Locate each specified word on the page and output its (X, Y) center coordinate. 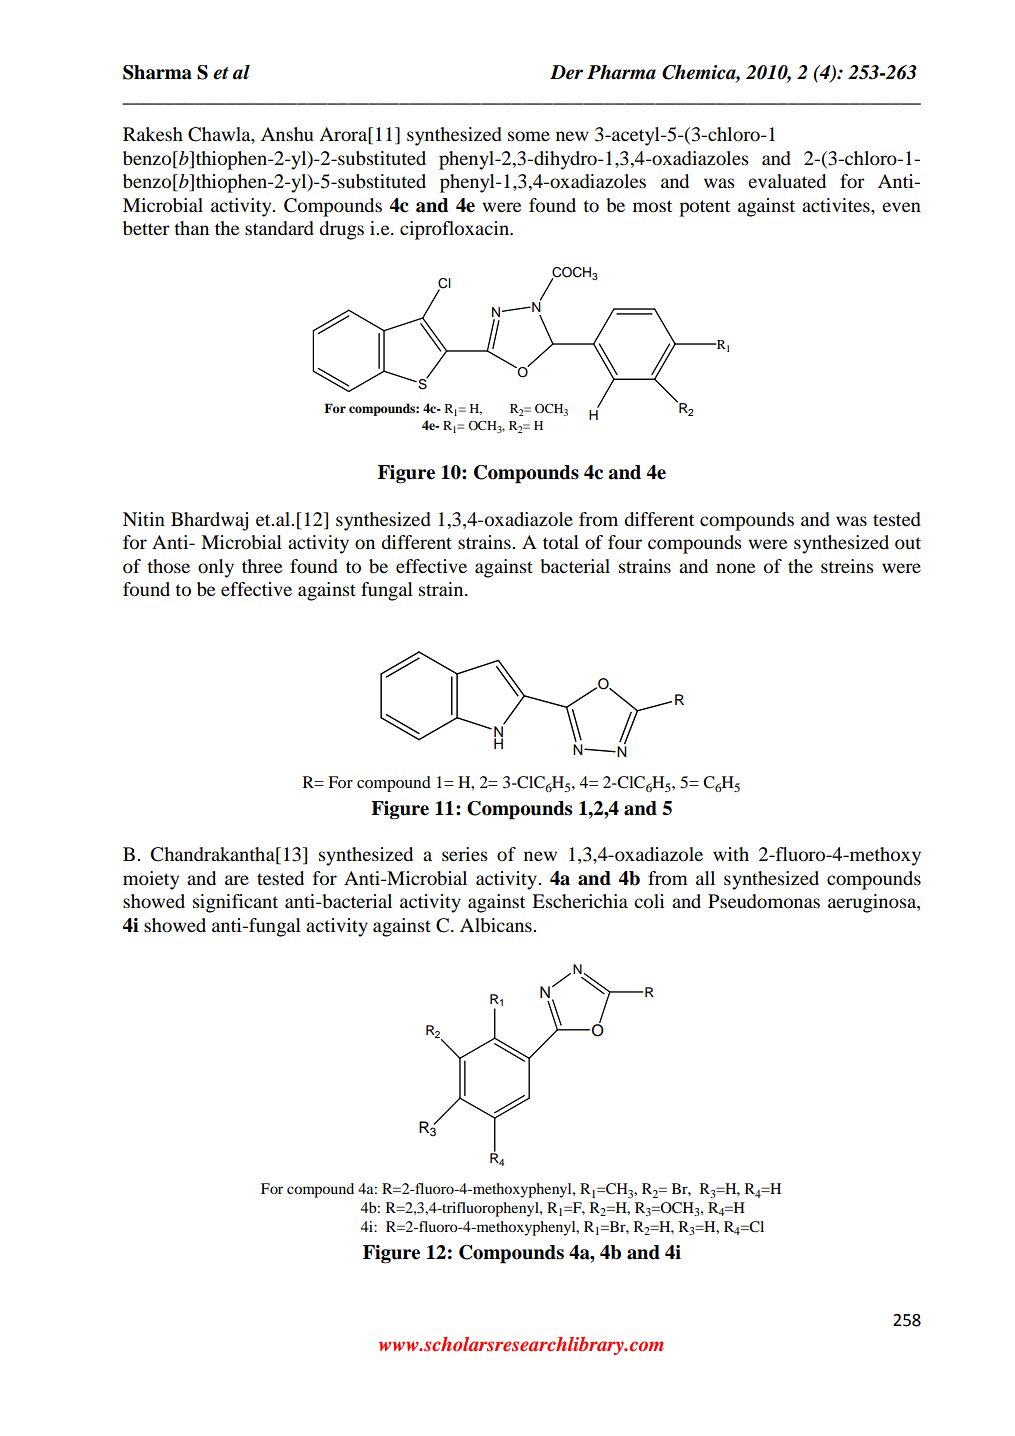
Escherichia (580, 901)
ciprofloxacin (455, 230)
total (561, 542)
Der (566, 72)
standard (279, 228)
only (216, 568)
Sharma (157, 72)
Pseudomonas (764, 901)
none (735, 568)
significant (235, 903)
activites (837, 205)
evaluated (787, 181)
